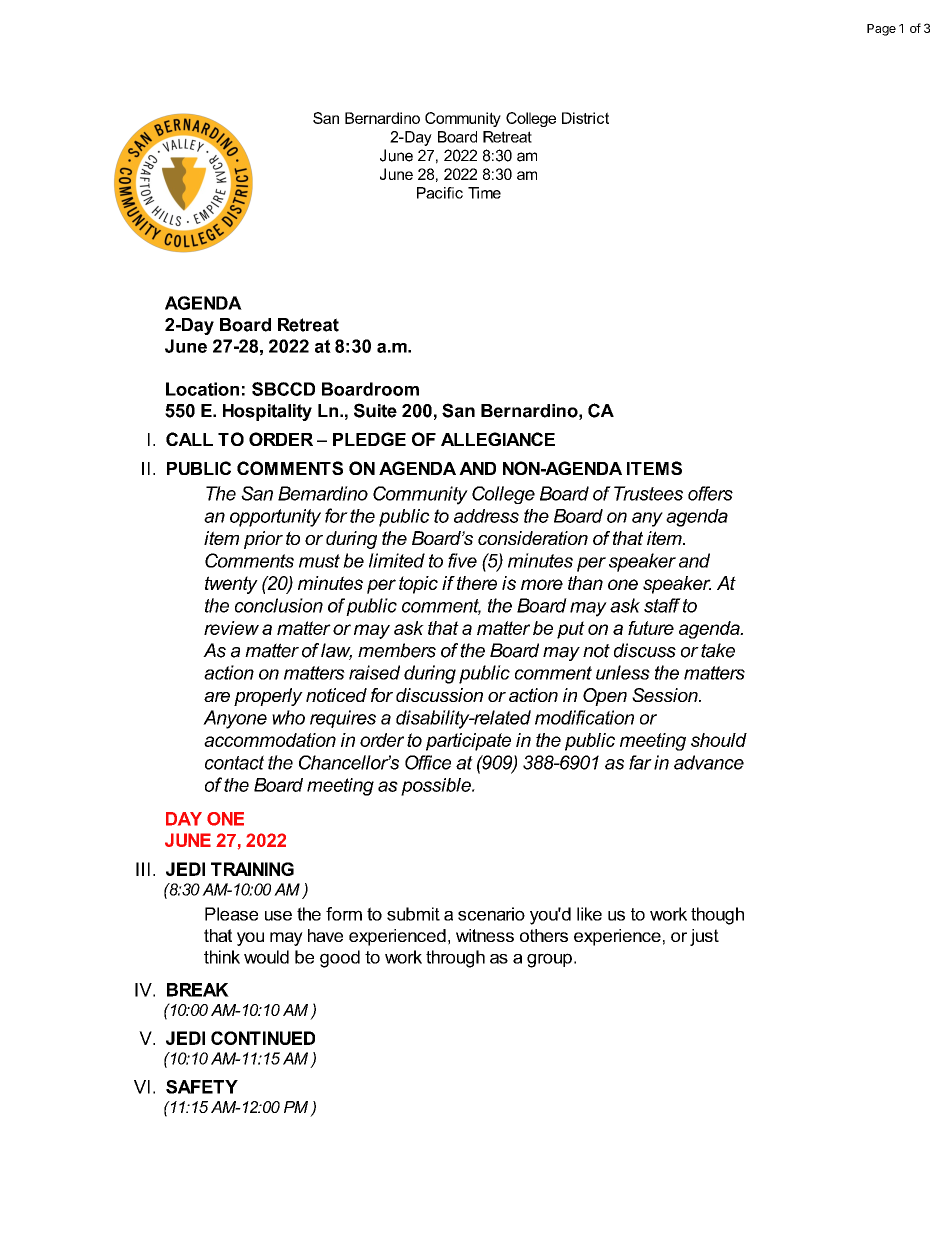 Image resolution: width=952 pixels, height=1233 pixels. What do you see at coordinates (498, 439) in the document?
I see `ALLEGIANCE` at bounding box center [498, 439].
